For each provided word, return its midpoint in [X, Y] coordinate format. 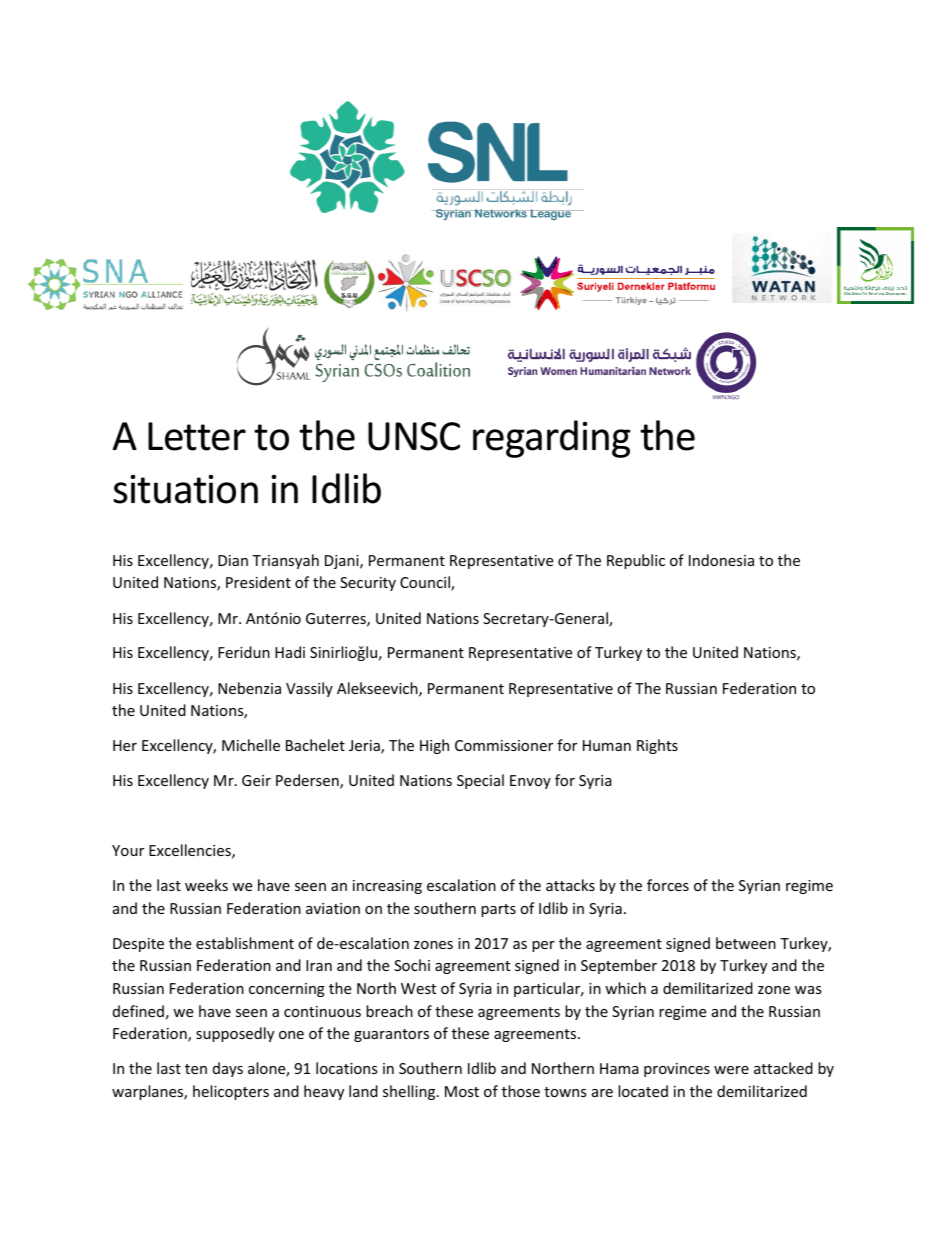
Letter [197, 436]
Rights [657, 746]
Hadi [290, 652]
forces [668, 885]
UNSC [414, 436]
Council [426, 583]
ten [196, 1069]
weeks [206, 885]
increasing [387, 887]
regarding [551, 439]
